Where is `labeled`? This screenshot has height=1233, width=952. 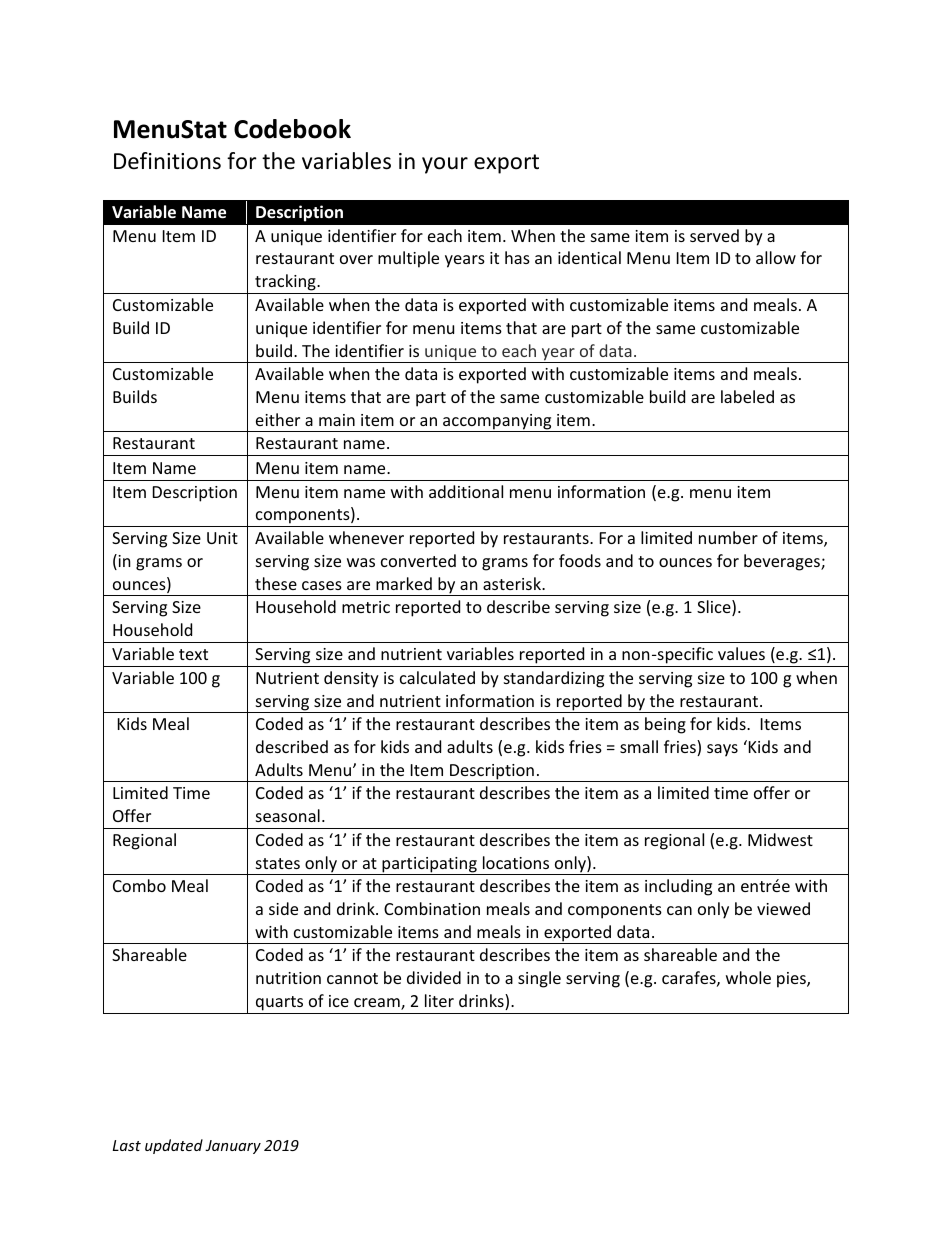 labeled is located at coordinates (747, 396).
